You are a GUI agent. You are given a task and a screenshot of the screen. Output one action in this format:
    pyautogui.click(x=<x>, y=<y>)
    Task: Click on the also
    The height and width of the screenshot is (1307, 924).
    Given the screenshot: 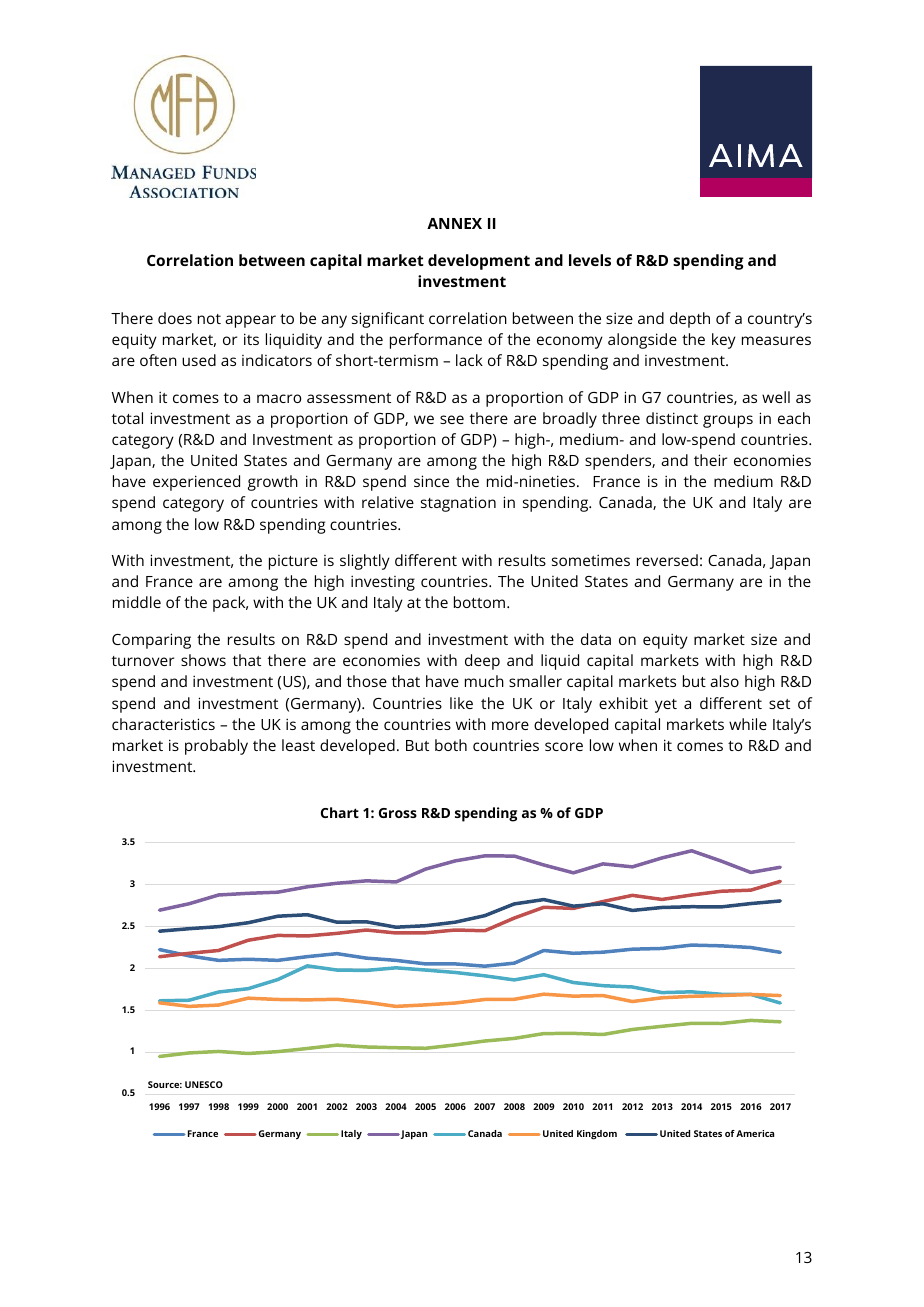 What is the action you would take?
    pyautogui.click(x=724, y=681)
